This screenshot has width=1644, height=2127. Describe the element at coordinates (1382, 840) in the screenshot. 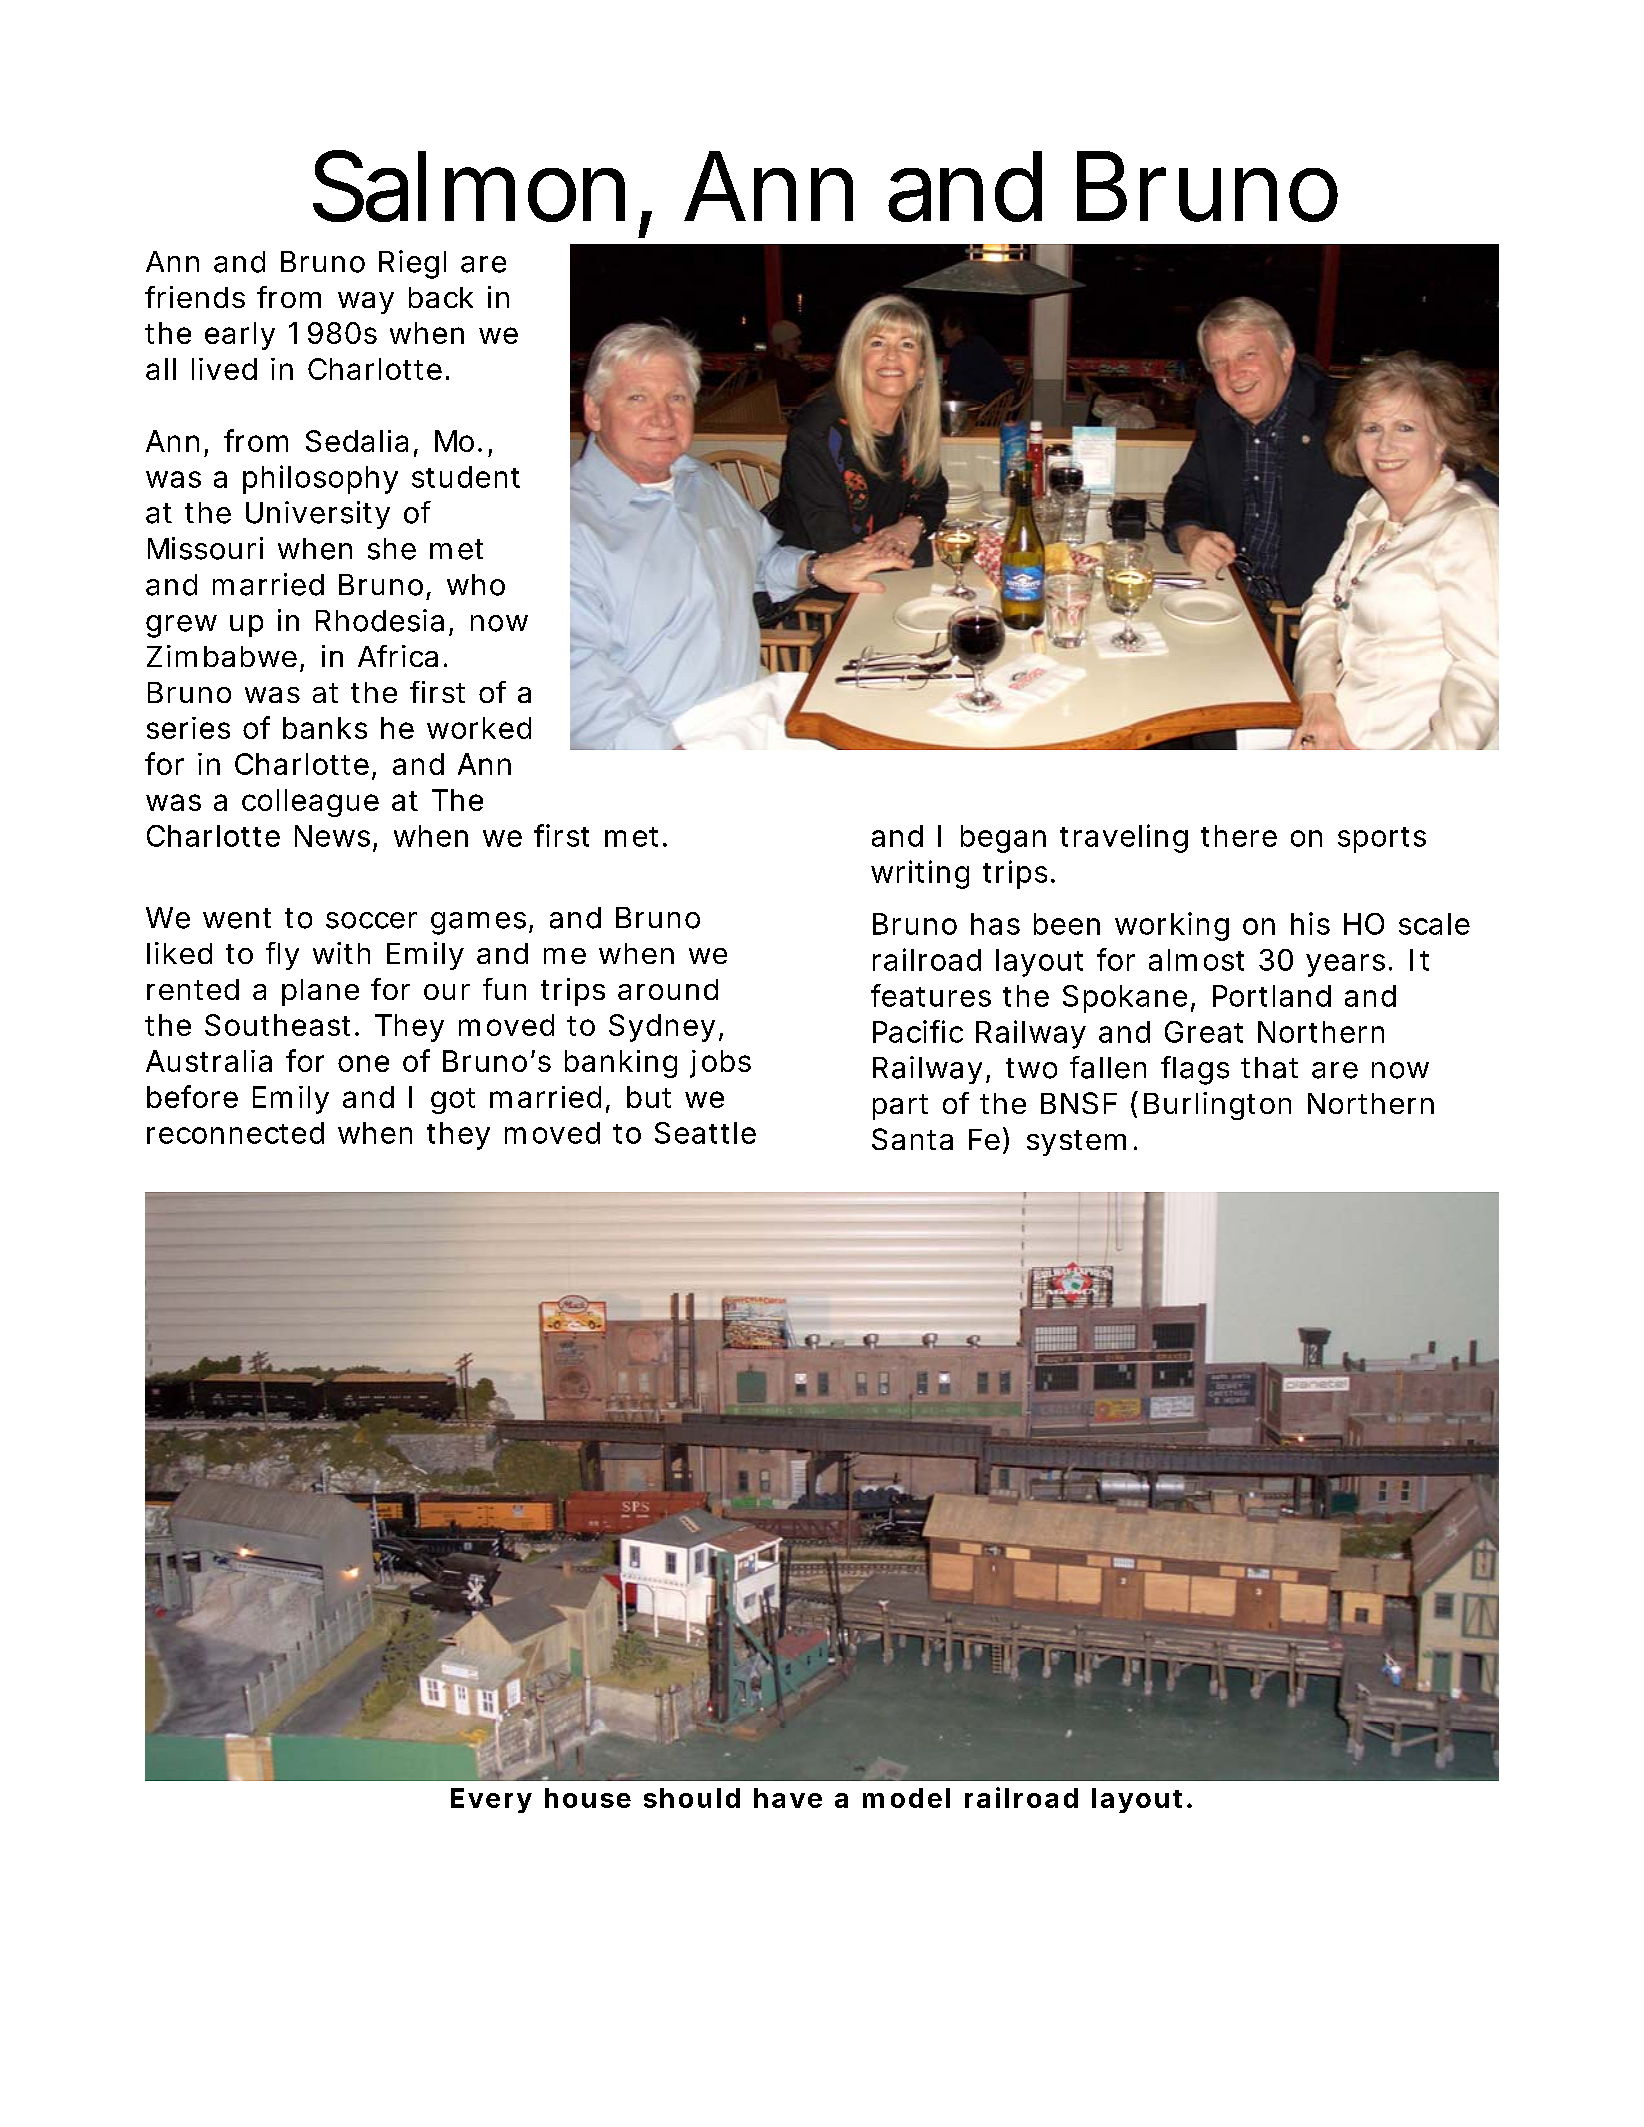

I see `sports` at that location.
